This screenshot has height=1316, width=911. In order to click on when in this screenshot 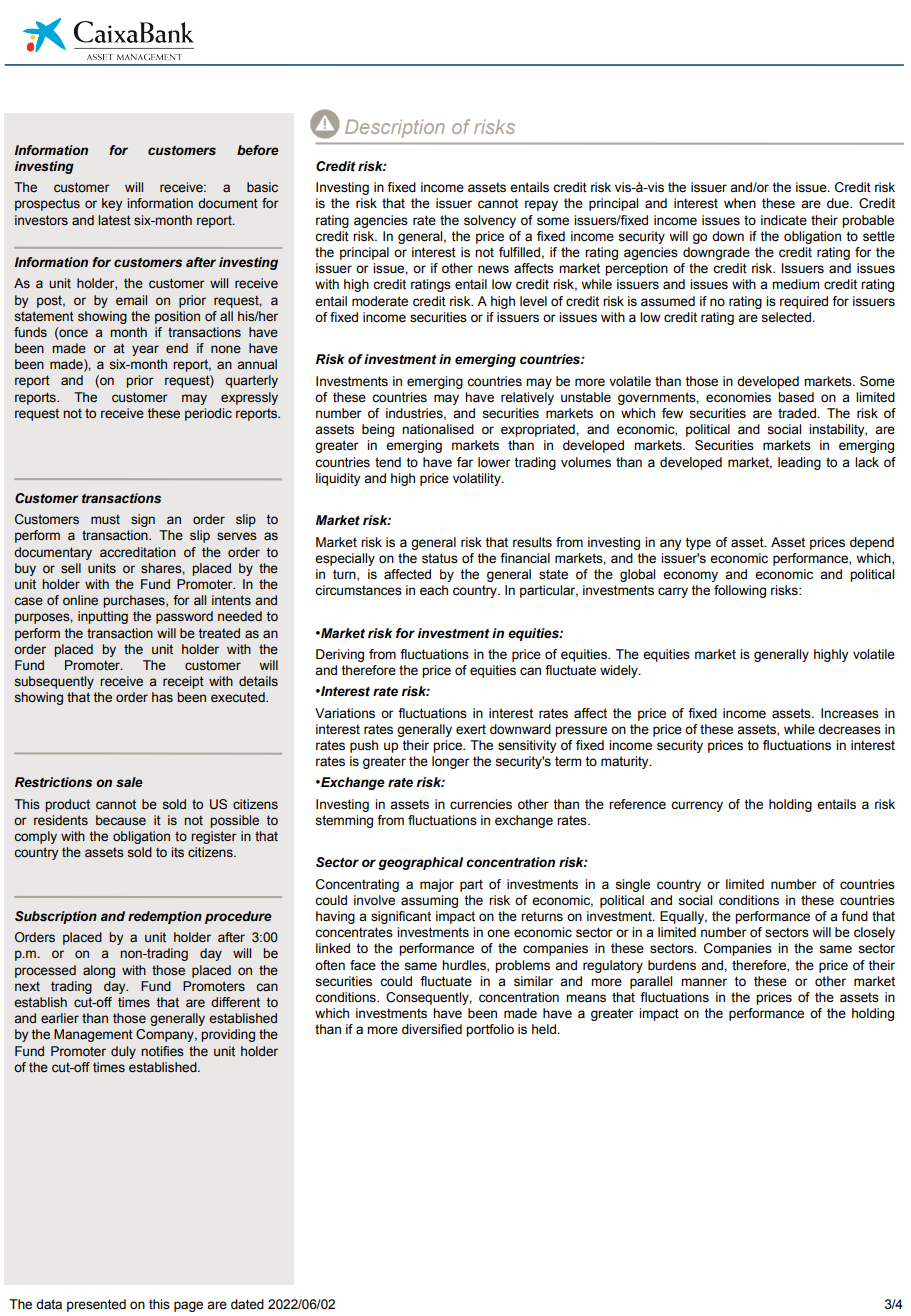, I will do `click(740, 203)`.
